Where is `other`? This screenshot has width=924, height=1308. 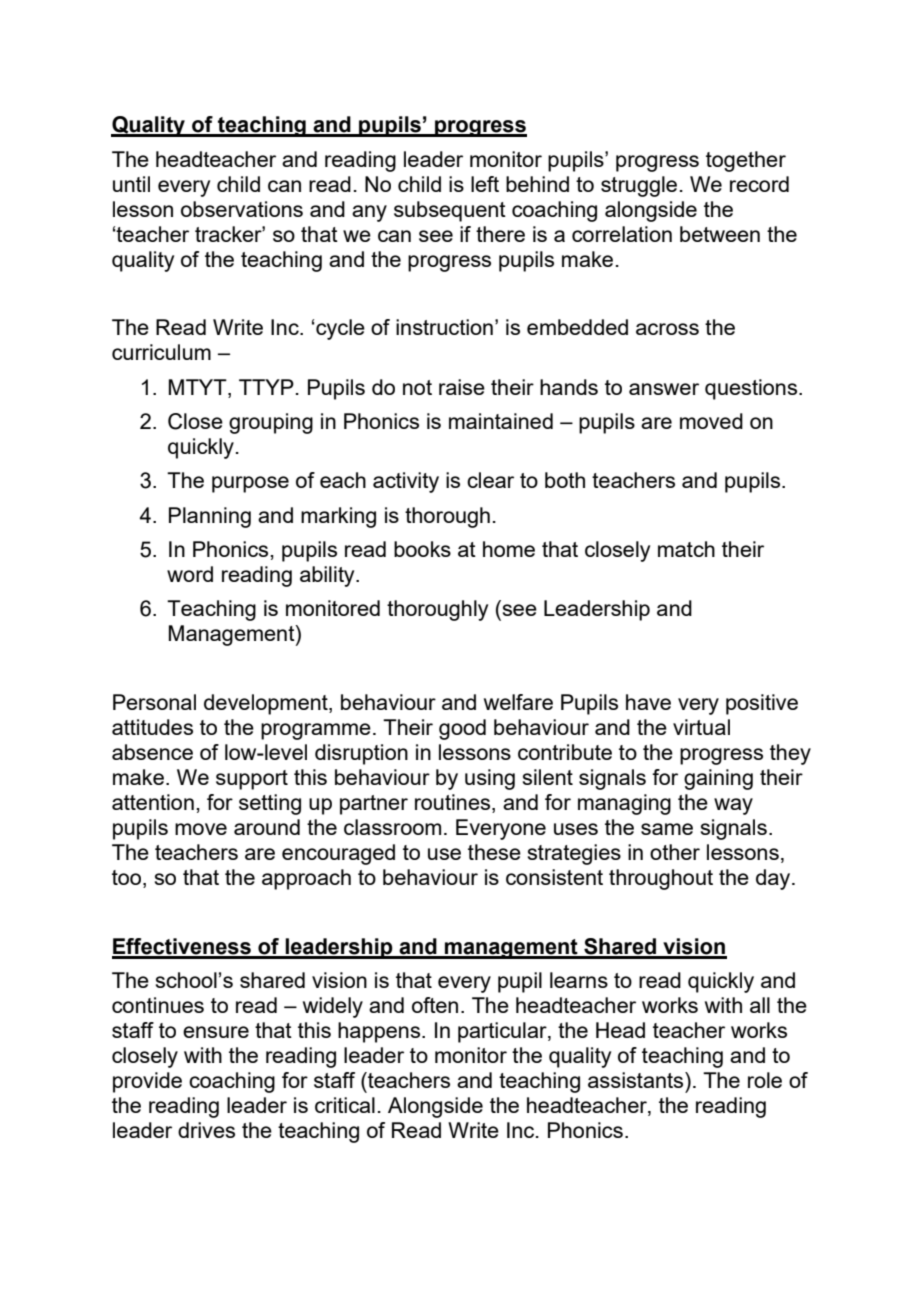 other is located at coordinates (675, 852).
